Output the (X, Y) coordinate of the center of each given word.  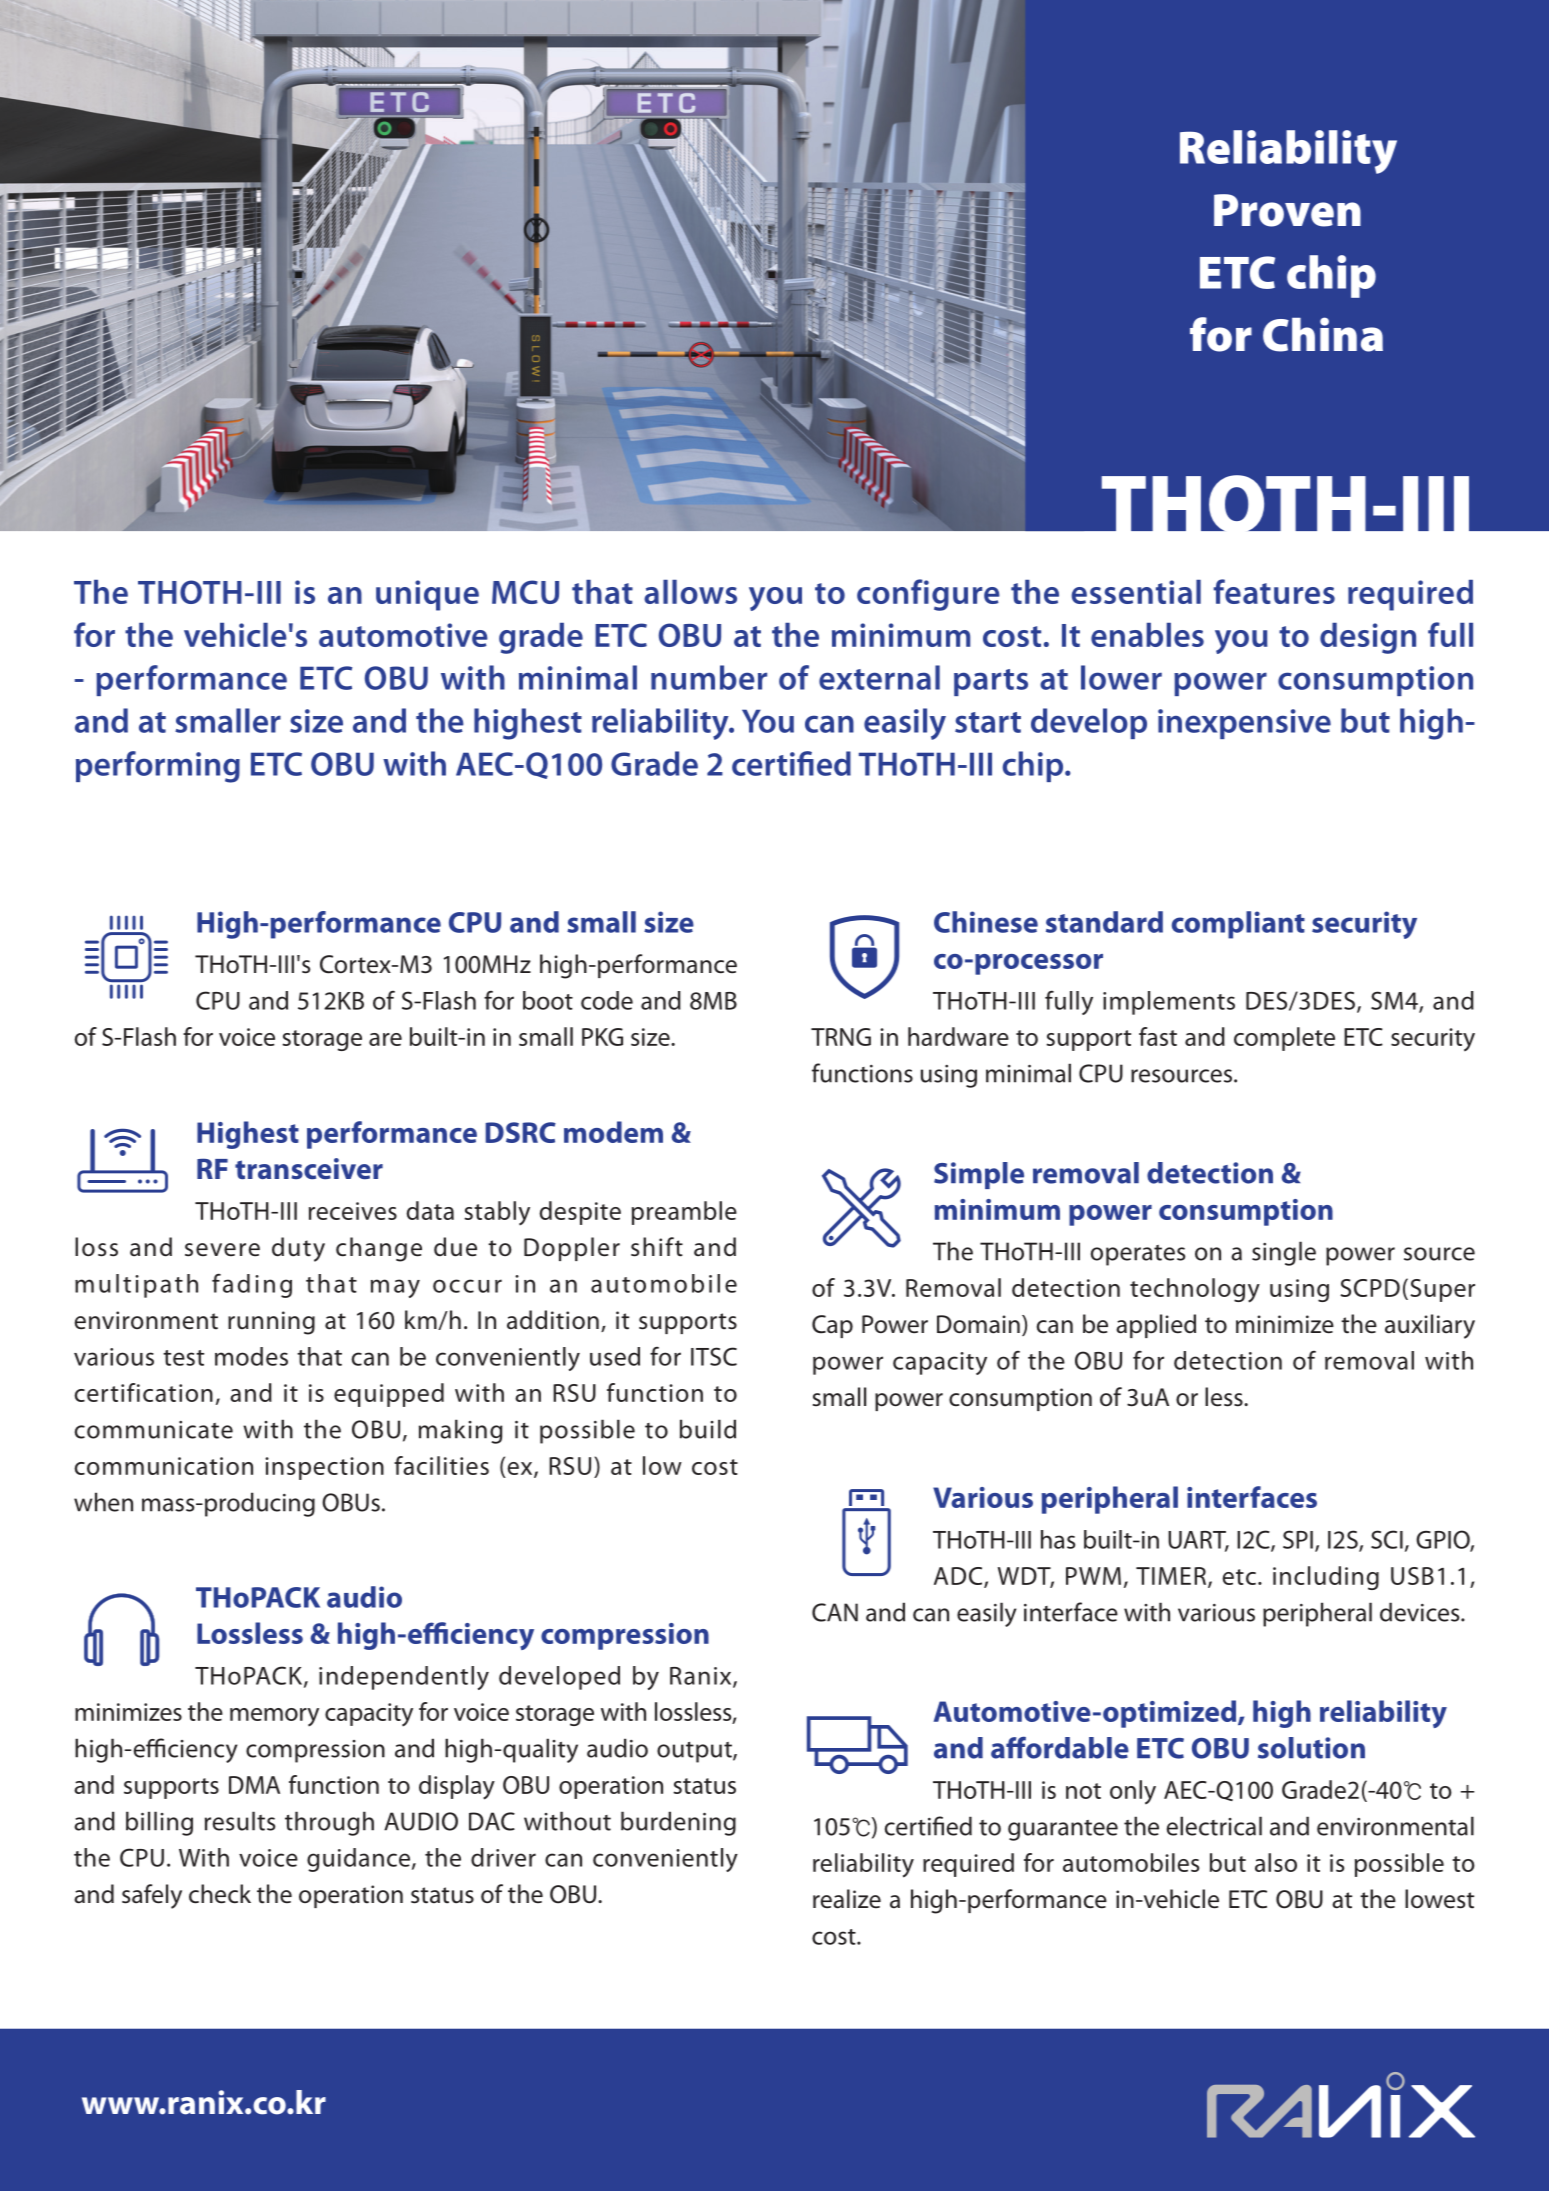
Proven (1287, 210)
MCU (525, 592)
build (708, 1429)
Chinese (986, 922)
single (1284, 1253)
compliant (1238, 925)
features (1274, 591)
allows (690, 592)
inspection (324, 1468)
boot (548, 1000)
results (240, 1821)
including (1326, 1578)
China (1323, 334)
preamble (684, 1213)
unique (427, 595)
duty (298, 1249)
